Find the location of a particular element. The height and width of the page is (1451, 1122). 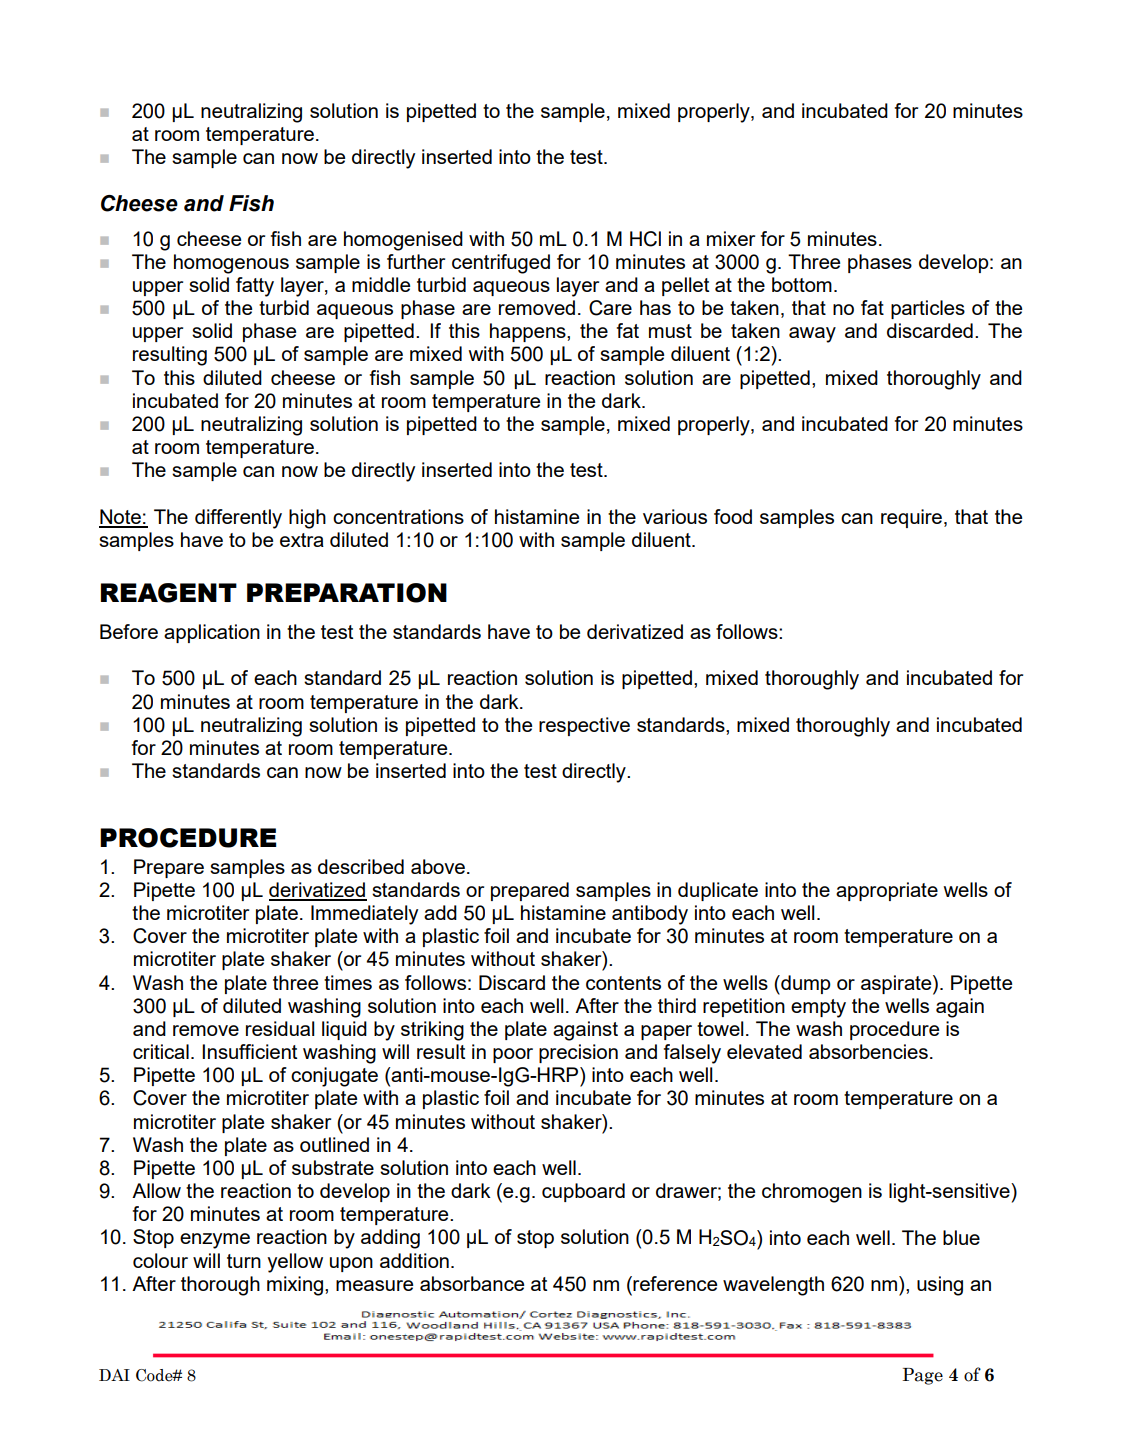

appropriate is located at coordinates (887, 891).
